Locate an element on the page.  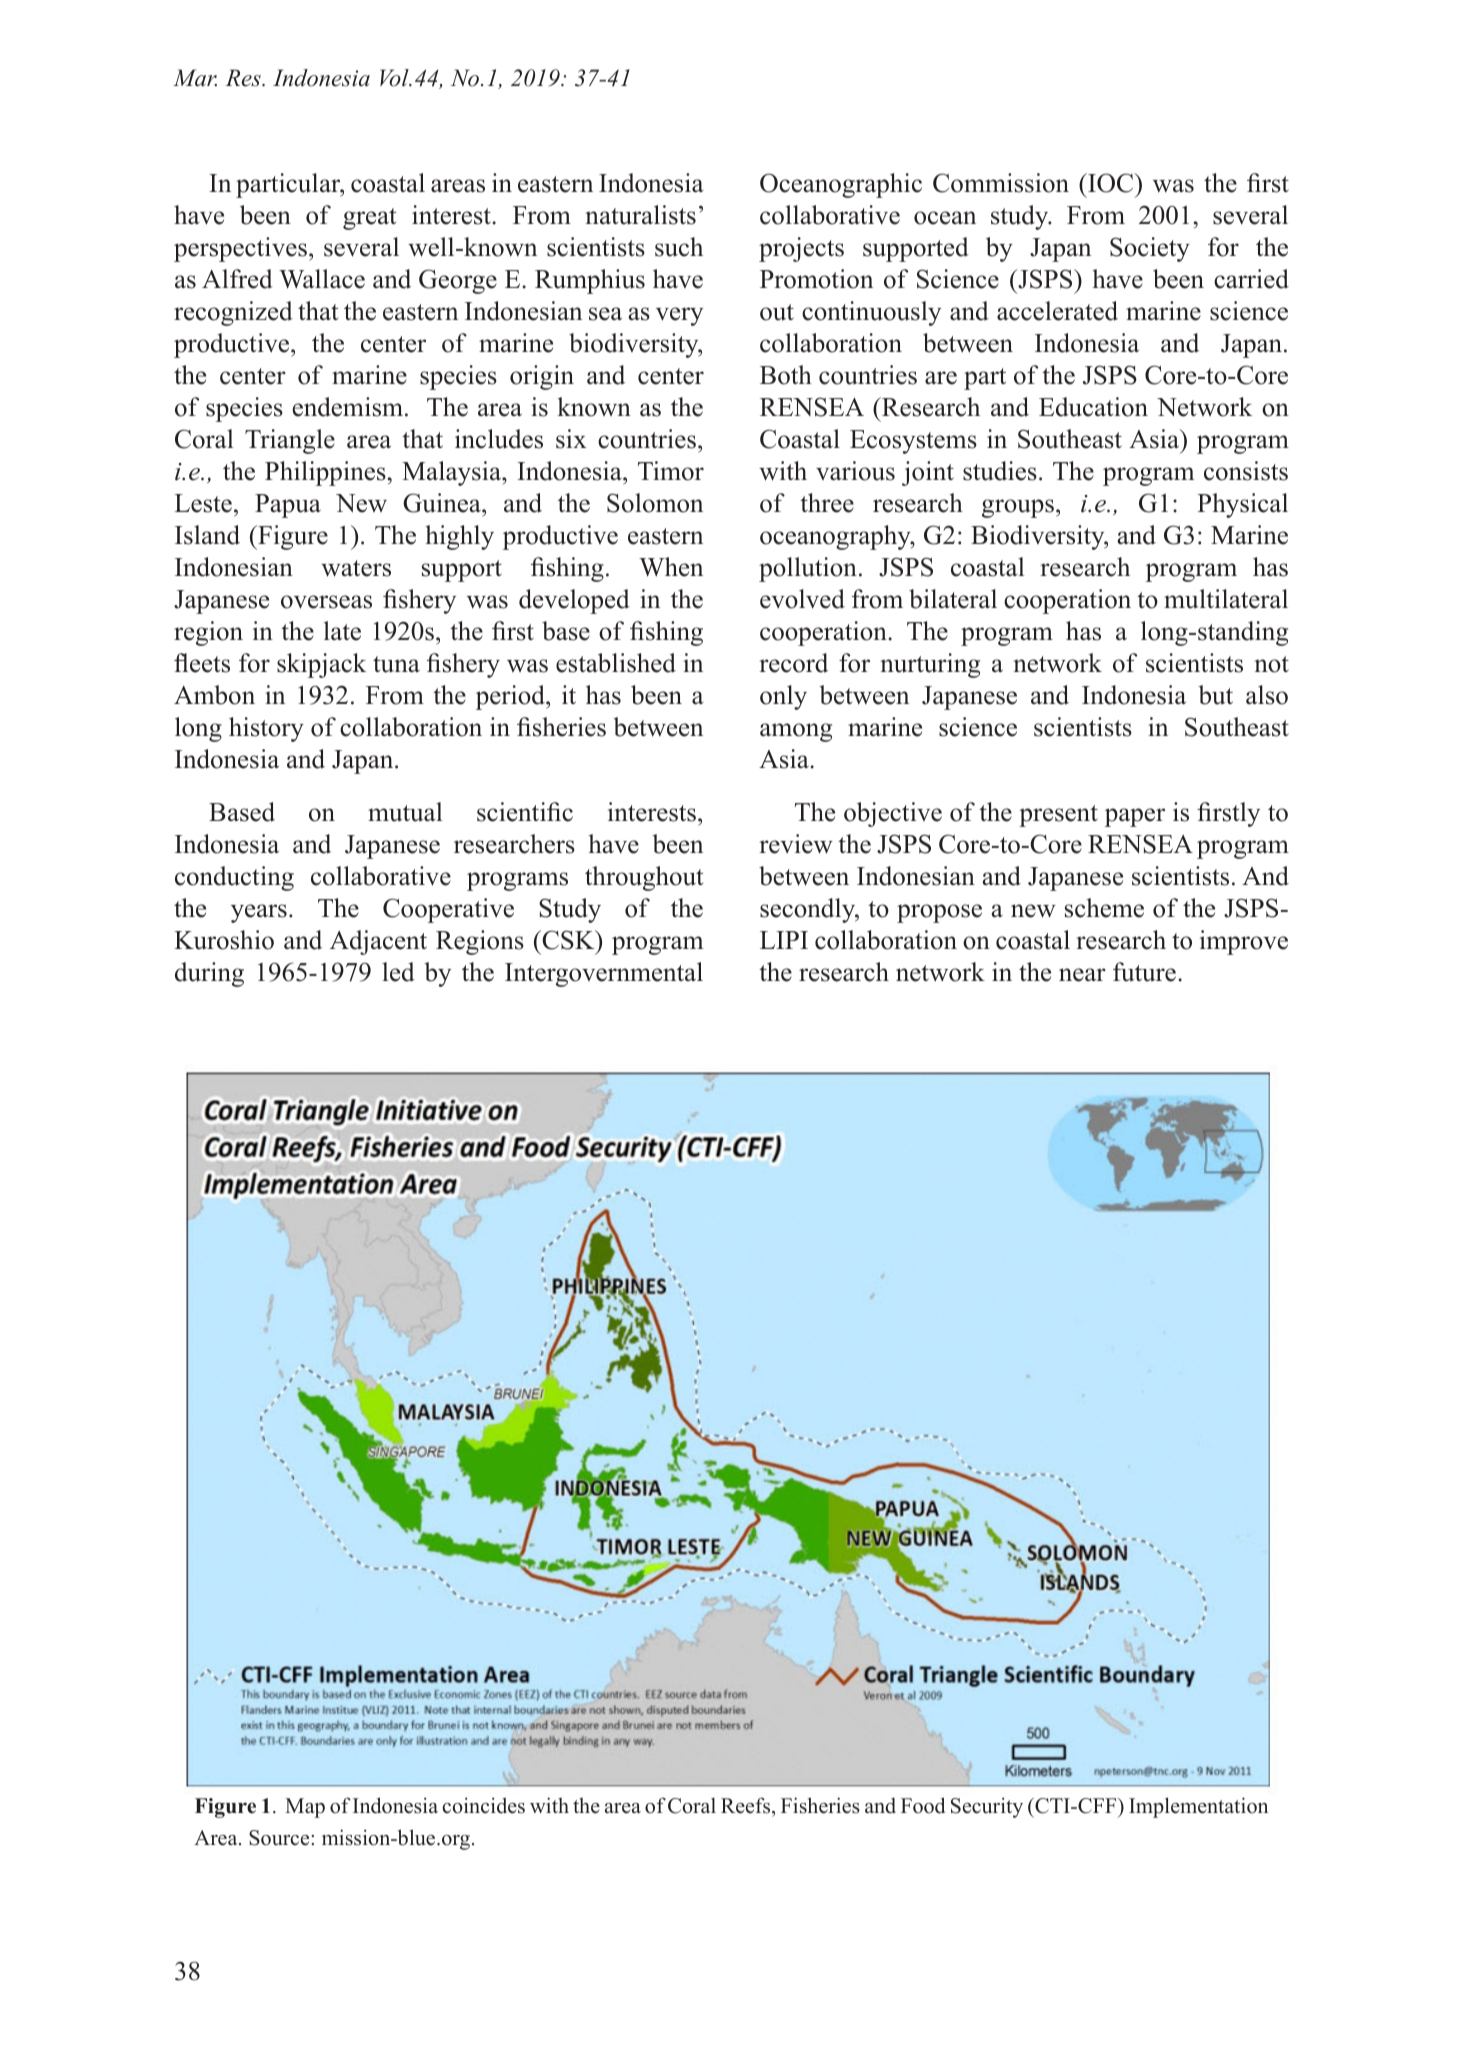
such is located at coordinates (679, 247).
